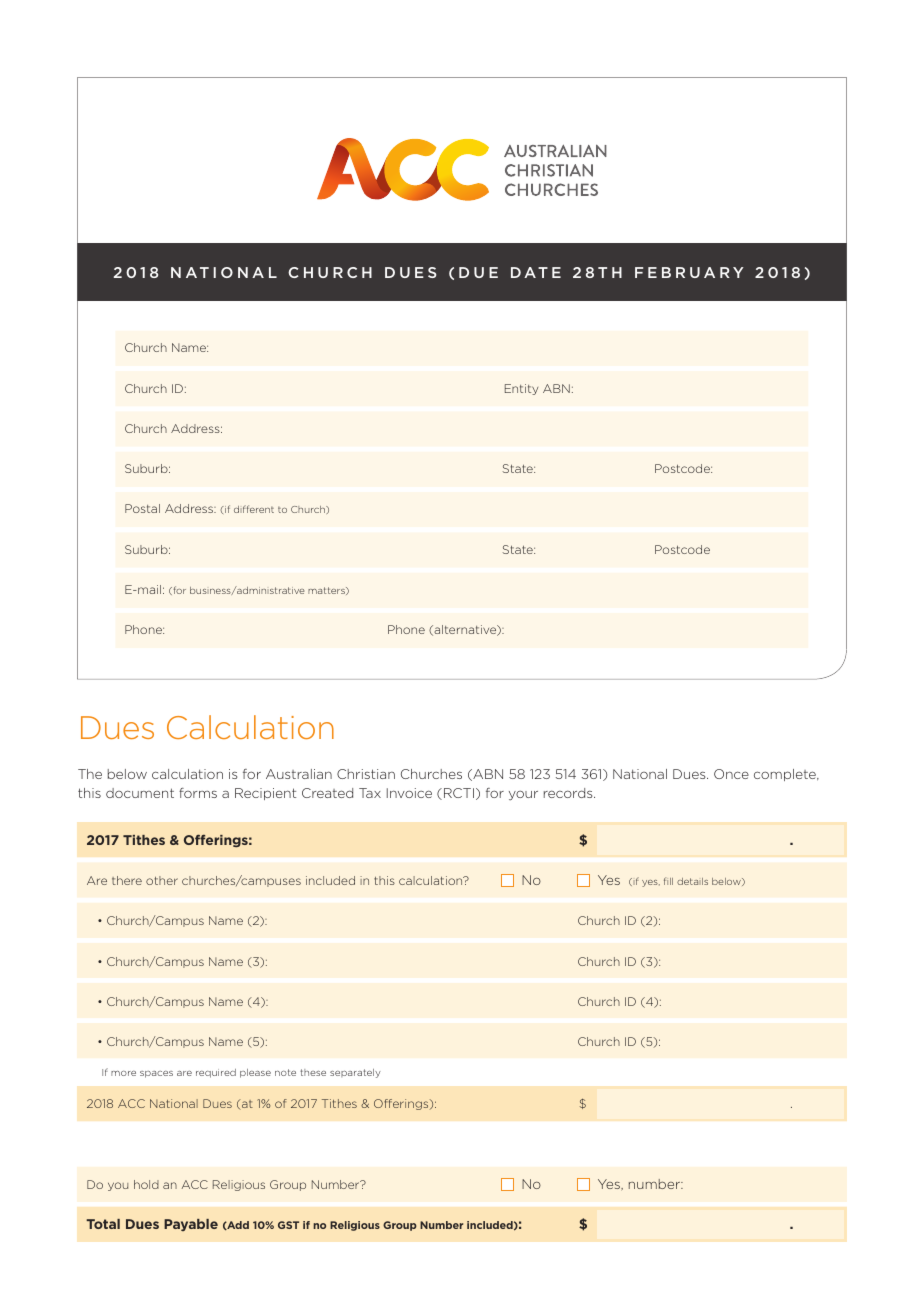  What do you see at coordinates (254, 509) in the document?
I see `different` at bounding box center [254, 509].
